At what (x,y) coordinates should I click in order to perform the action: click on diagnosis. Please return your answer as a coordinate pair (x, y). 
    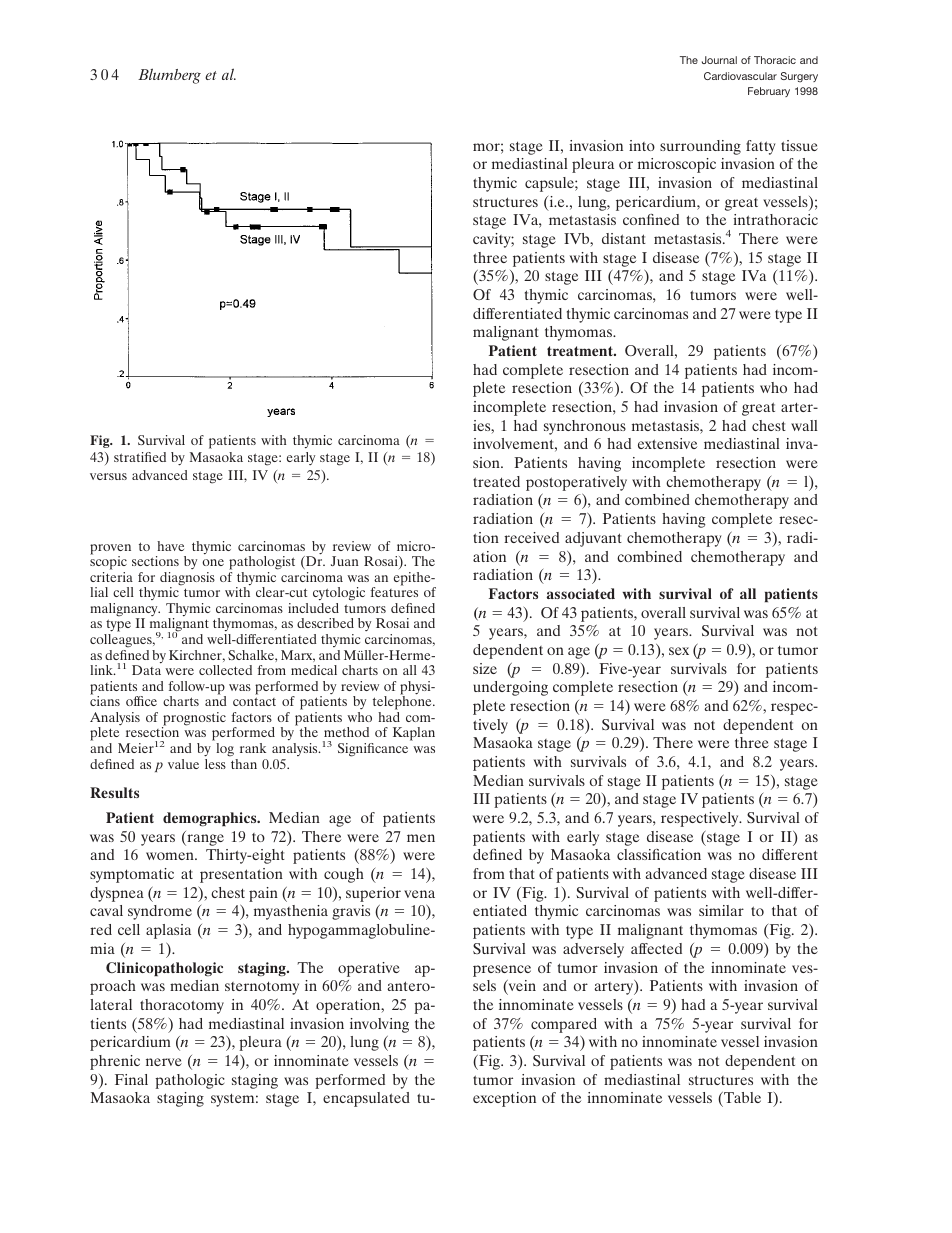
    Looking at the image, I should click on (187, 580).
